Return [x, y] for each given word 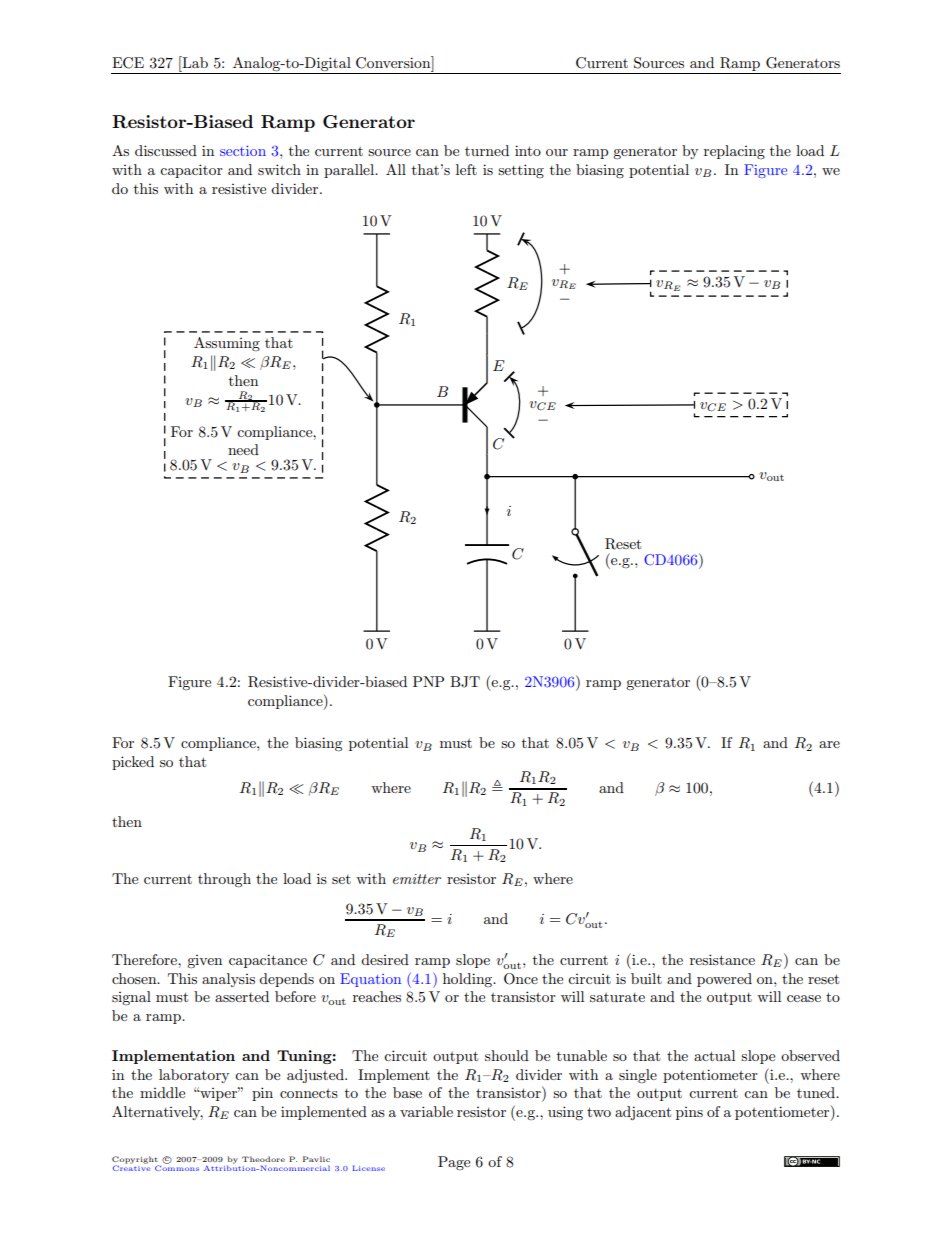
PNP [428, 681]
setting [521, 171]
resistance [722, 959]
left [466, 169]
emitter [417, 879]
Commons [177, 1167]
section [243, 151]
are [829, 744]
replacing [734, 152]
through [224, 880]
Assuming [227, 344]
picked [133, 763]
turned [487, 150]
